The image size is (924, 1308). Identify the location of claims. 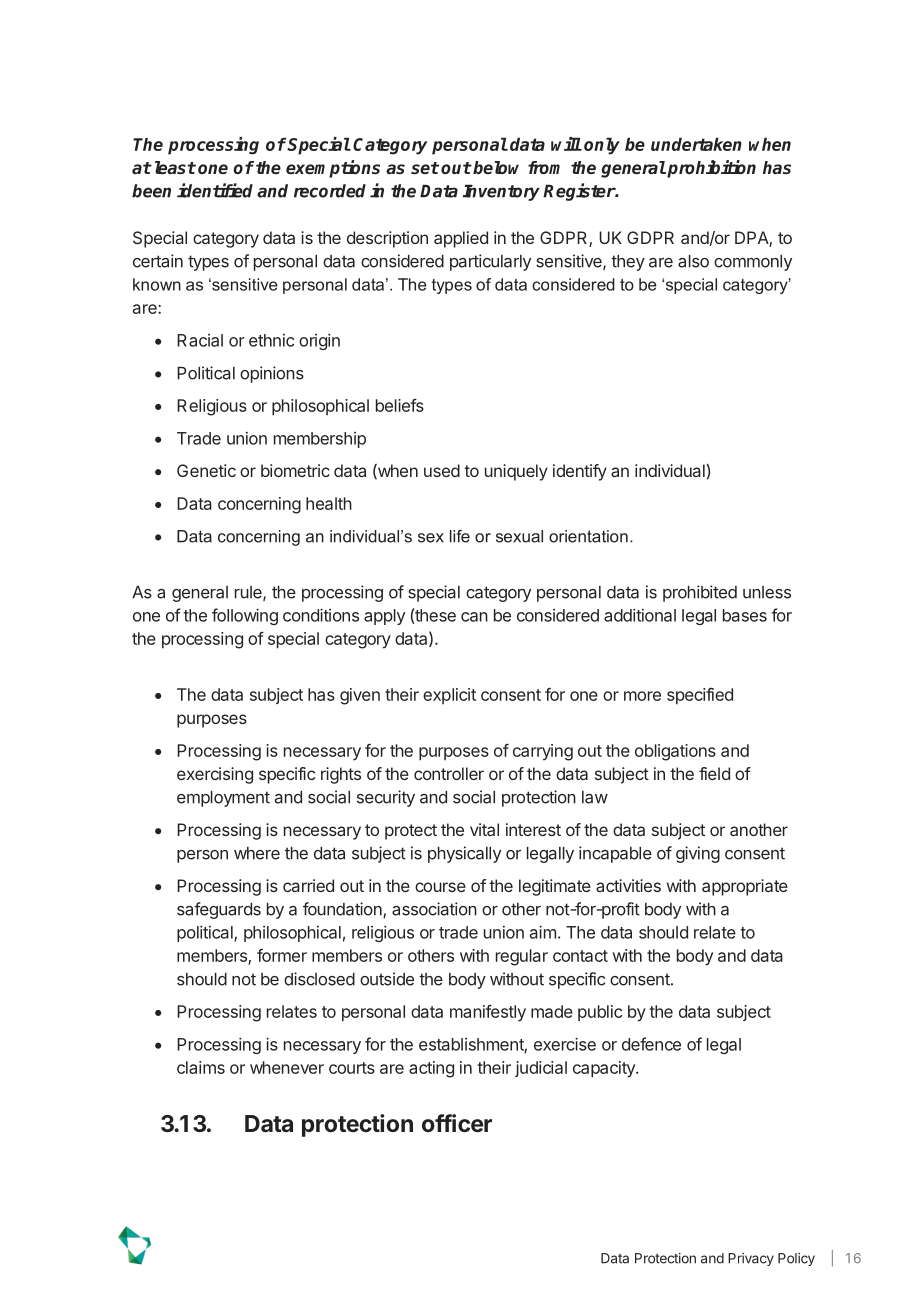
(201, 1067).
